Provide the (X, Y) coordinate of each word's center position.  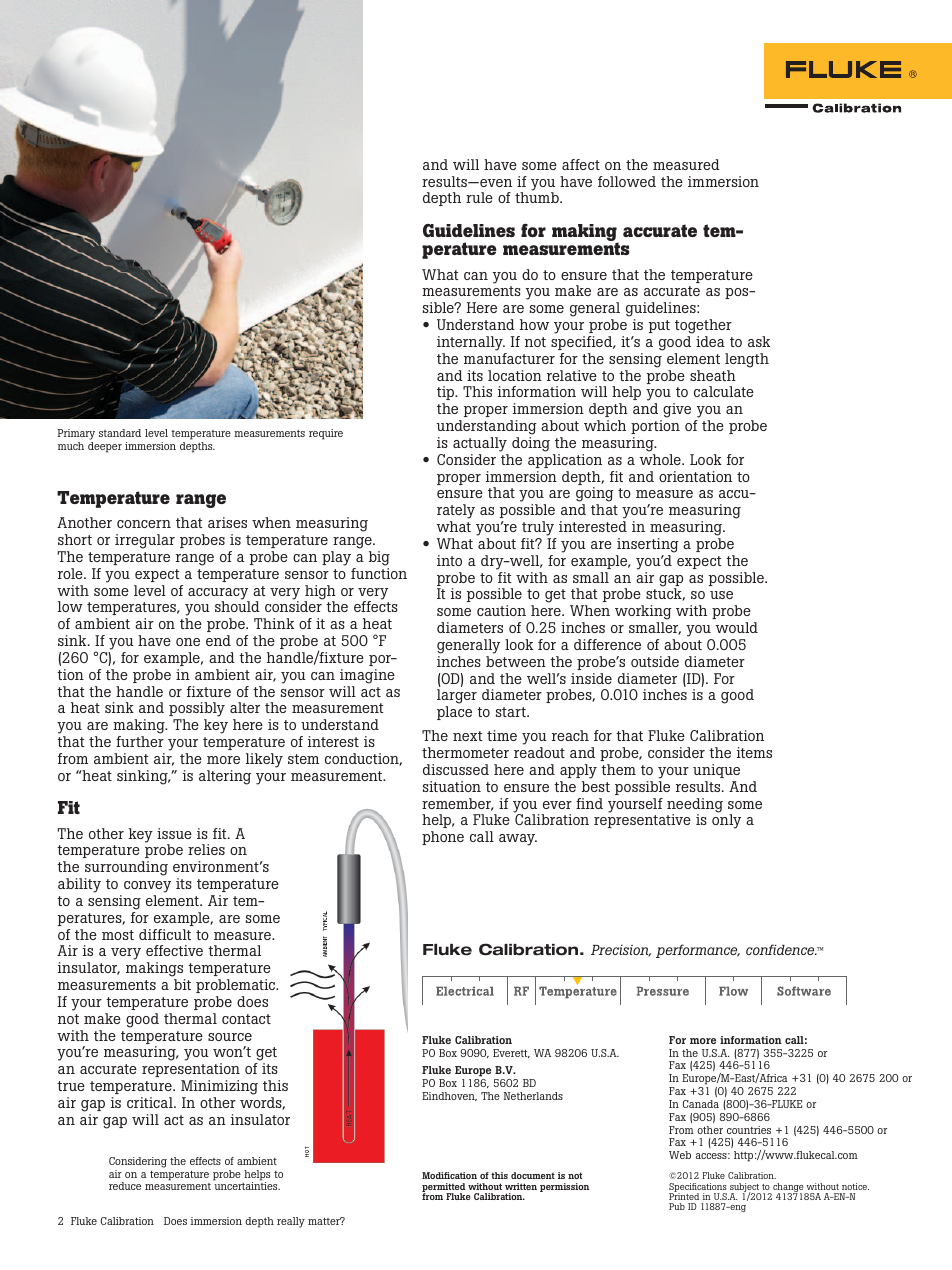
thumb (538, 197)
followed (627, 181)
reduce (125, 1186)
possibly (197, 711)
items (754, 752)
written (521, 1186)
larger (457, 698)
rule (479, 197)
